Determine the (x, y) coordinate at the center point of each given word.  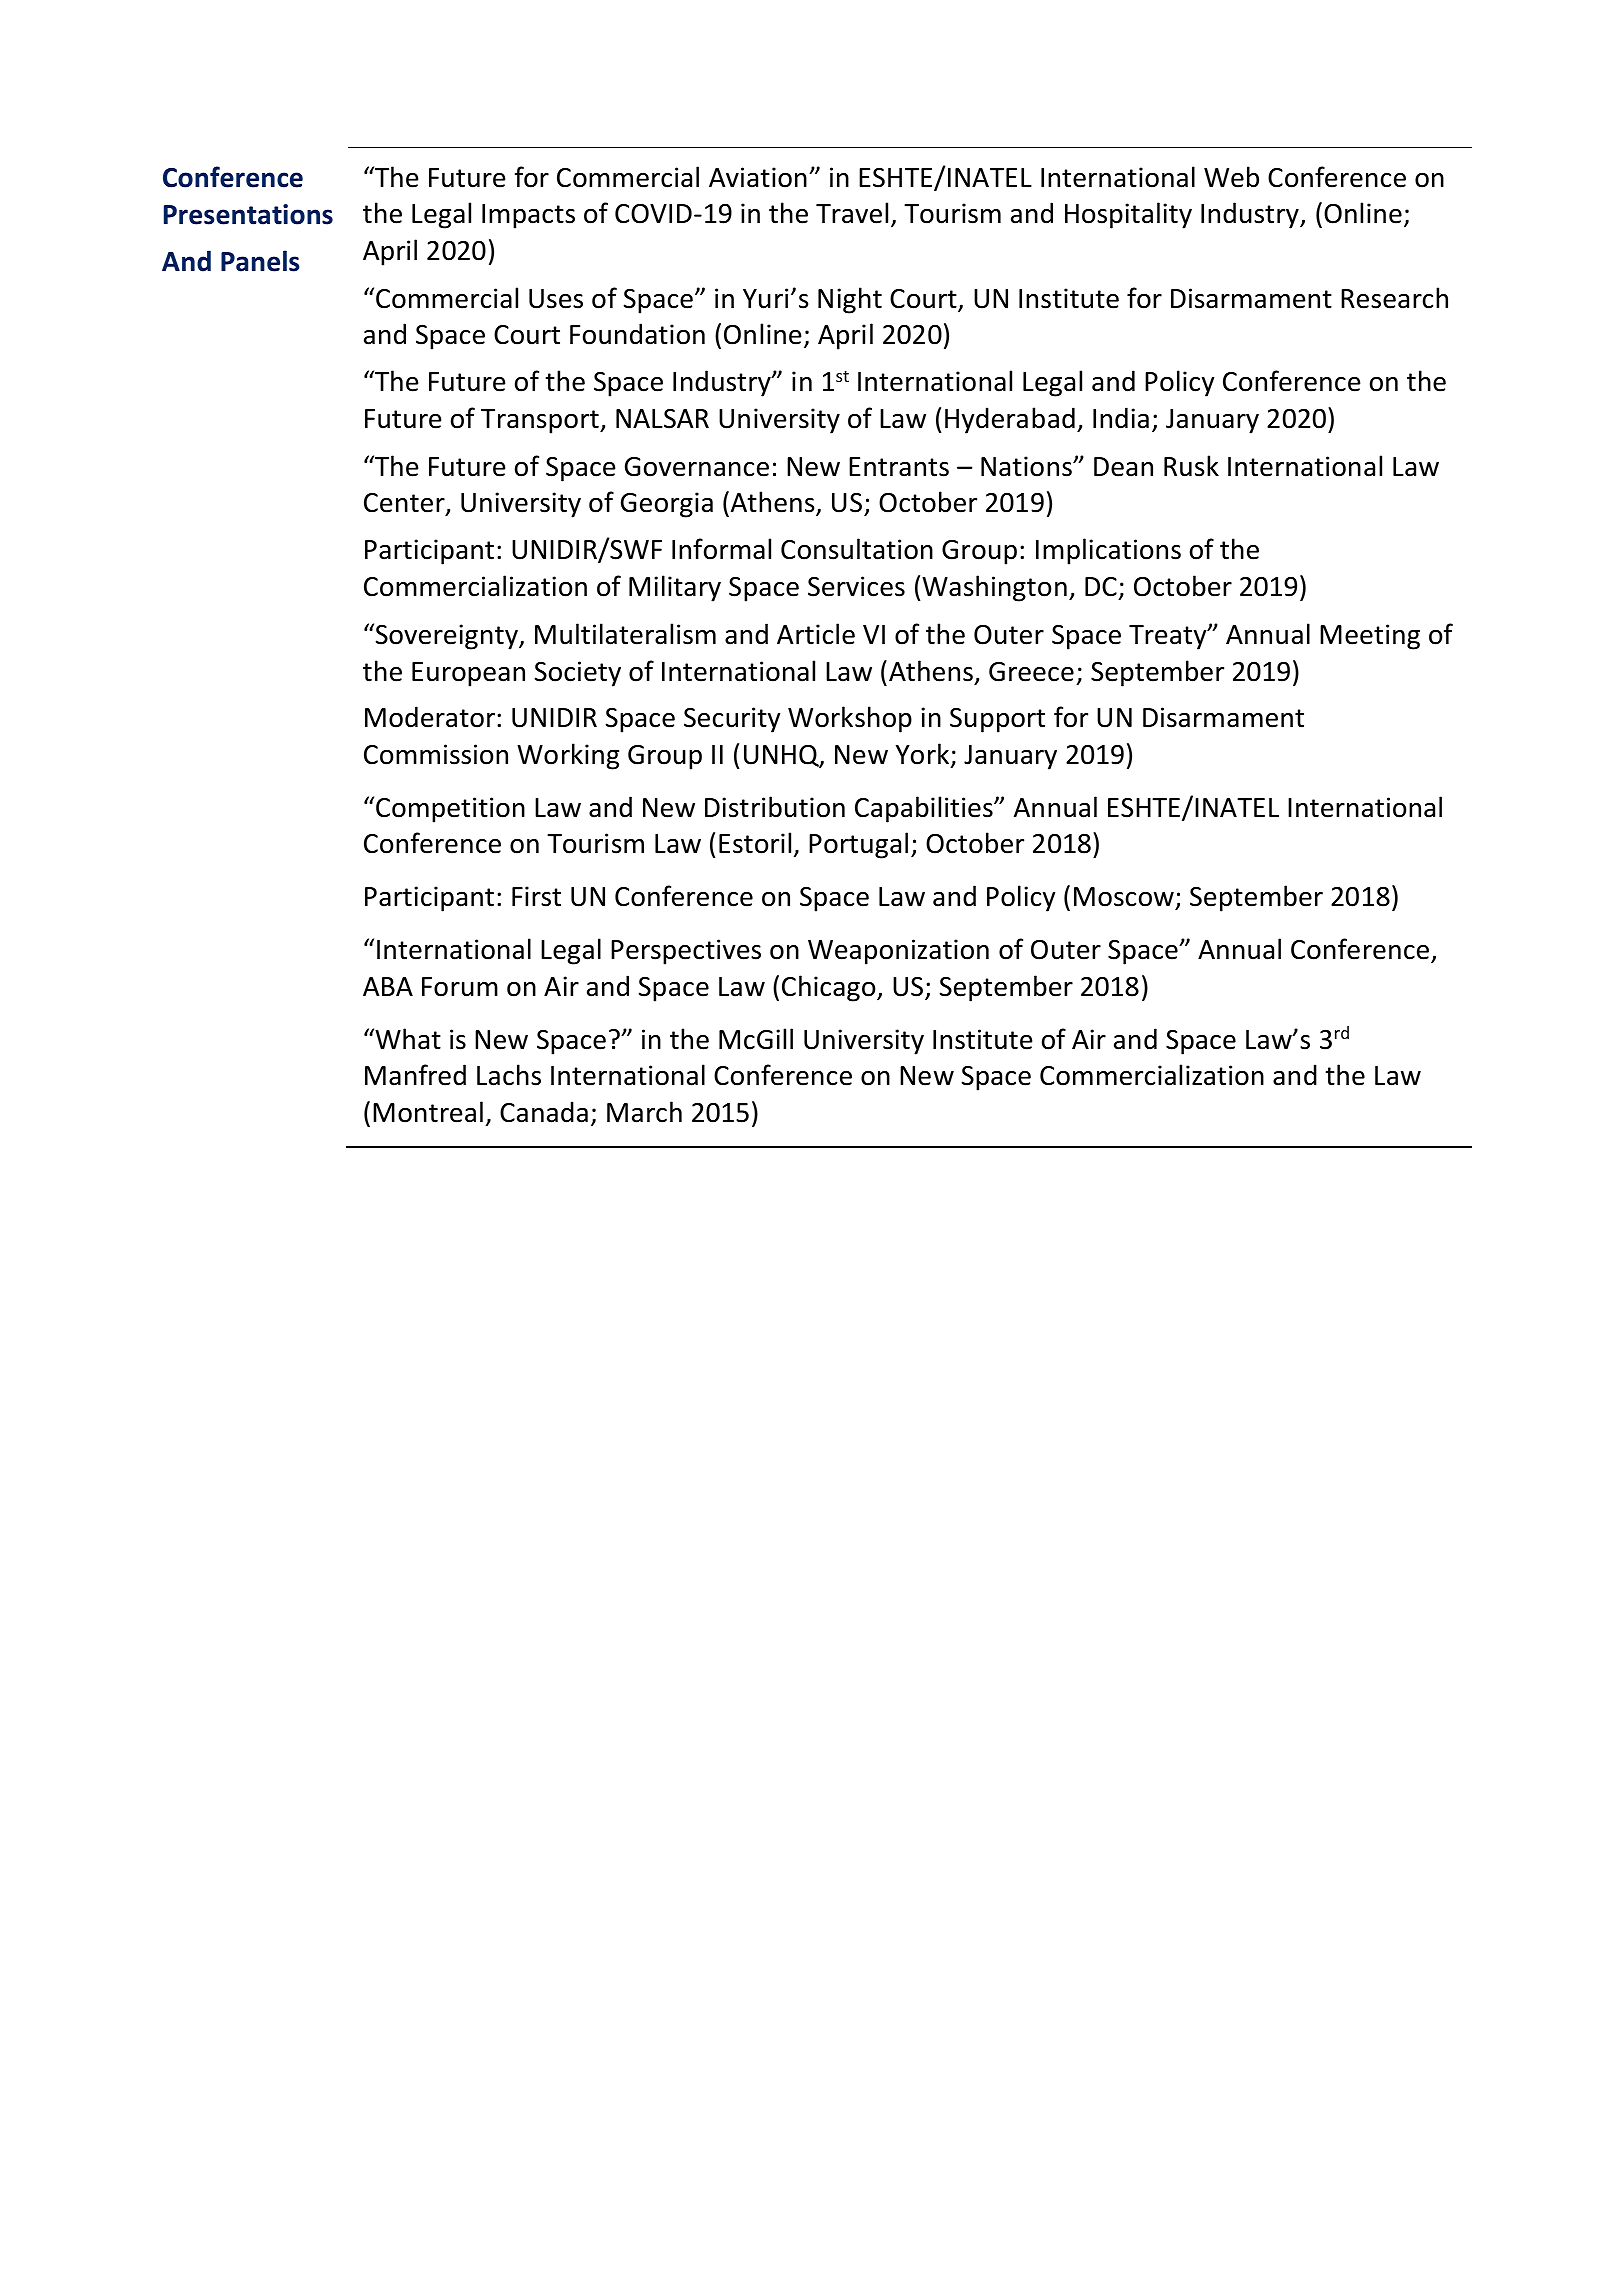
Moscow (1125, 898)
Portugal (858, 845)
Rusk (1191, 466)
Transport (541, 421)
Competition (450, 810)
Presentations (248, 214)
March (644, 1112)
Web (1231, 177)
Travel (852, 213)
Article (816, 634)
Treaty (1169, 637)
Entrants (899, 467)
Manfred (415, 1075)
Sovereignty (446, 636)
